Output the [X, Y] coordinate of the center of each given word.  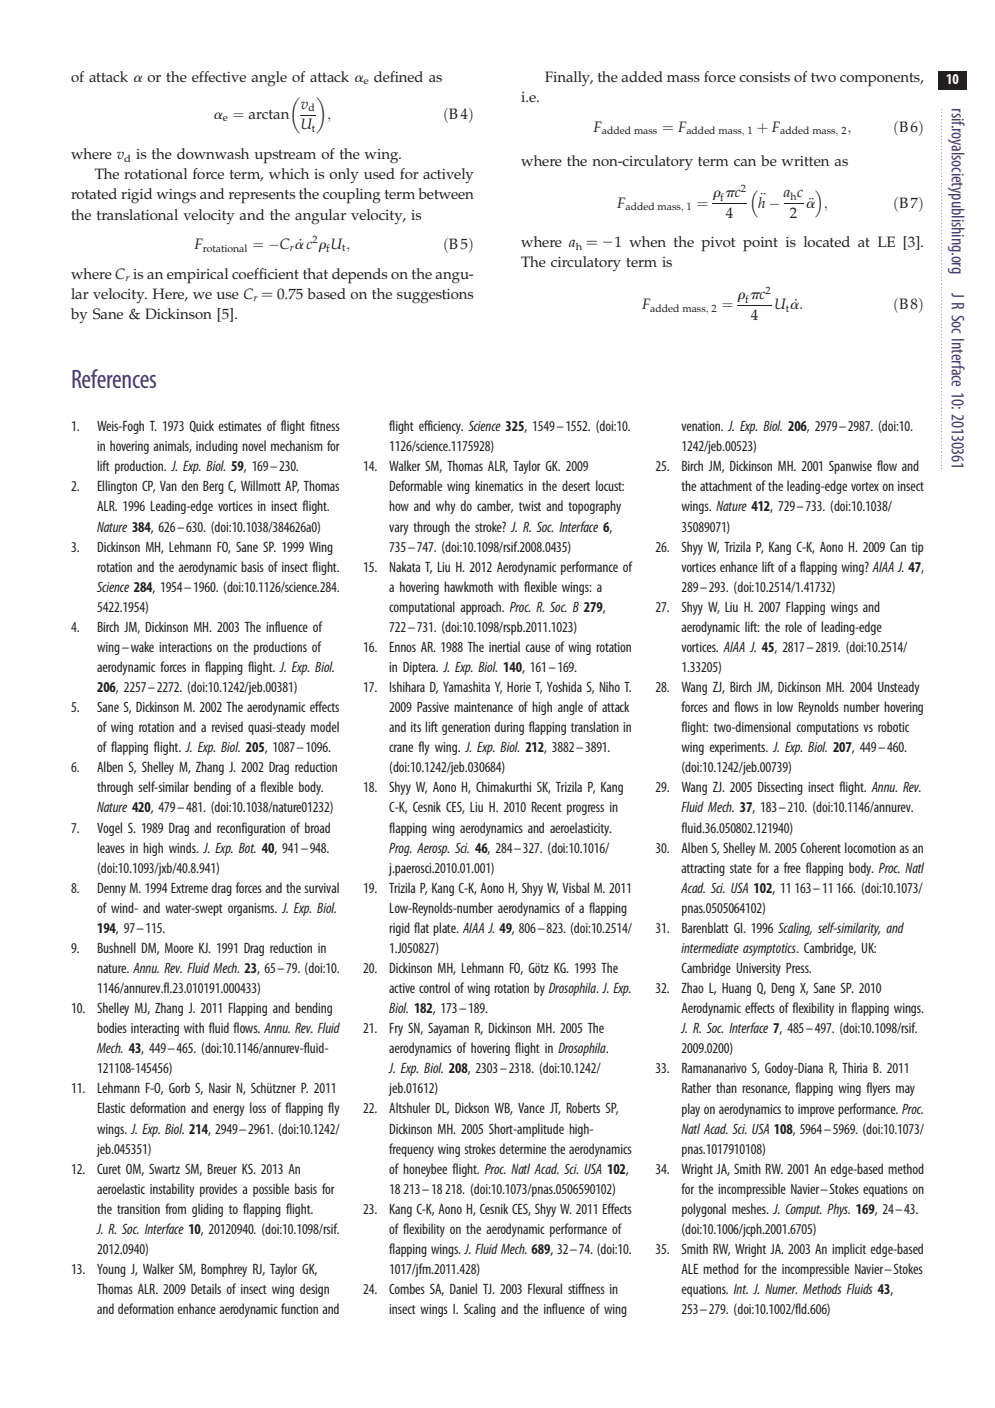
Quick [201, 426]
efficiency [441, 427]
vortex [865, 486]
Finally [569, 78]
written [805, 161]
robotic [893, 726]
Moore [179, 948]
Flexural [545, 1288]
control [434, 987]
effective [219, 76]
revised [227, 726]
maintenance [483, 707]
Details [206, 1288]
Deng [783, 989]
